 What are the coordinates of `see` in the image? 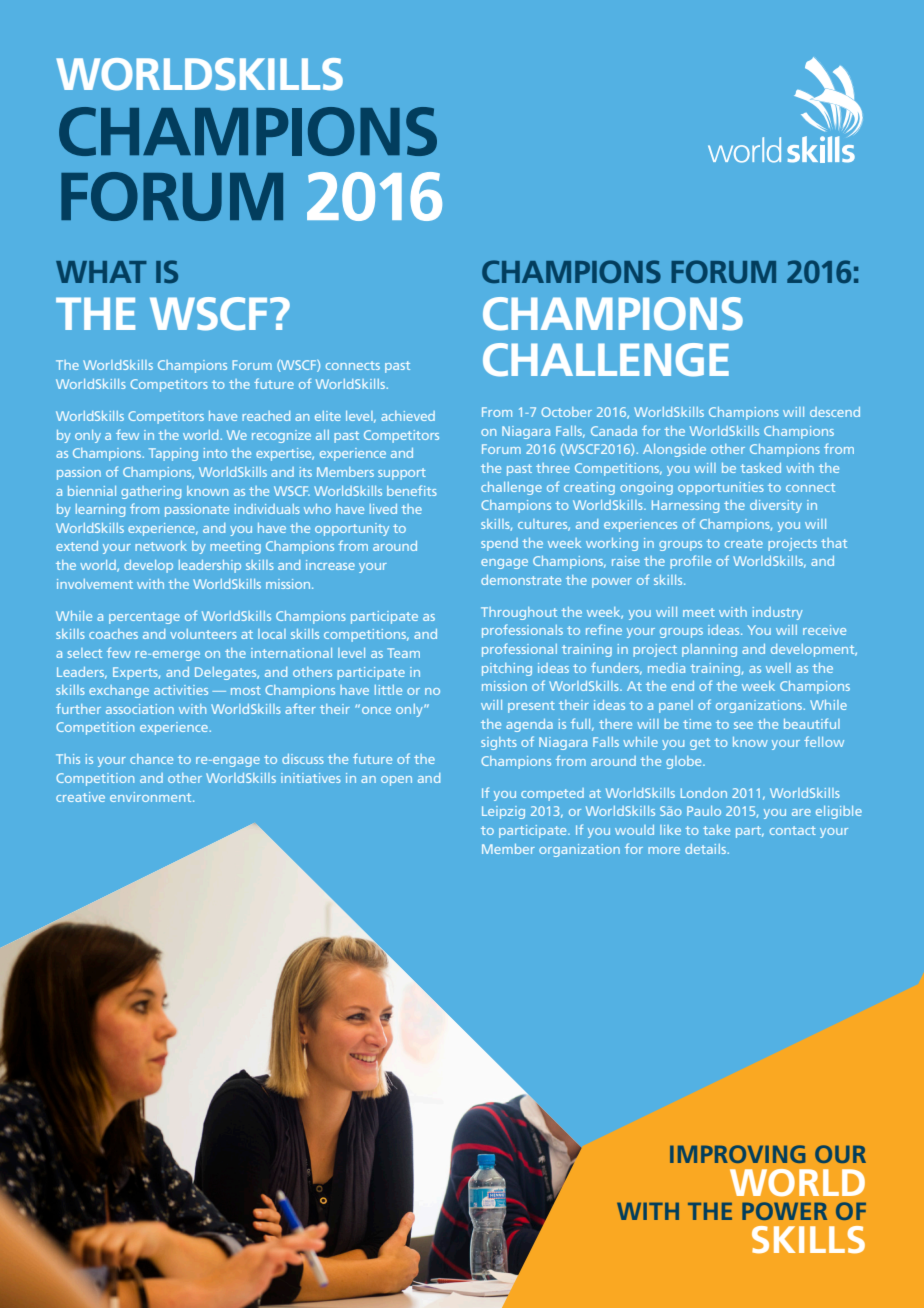 It's located at (743, 725).
